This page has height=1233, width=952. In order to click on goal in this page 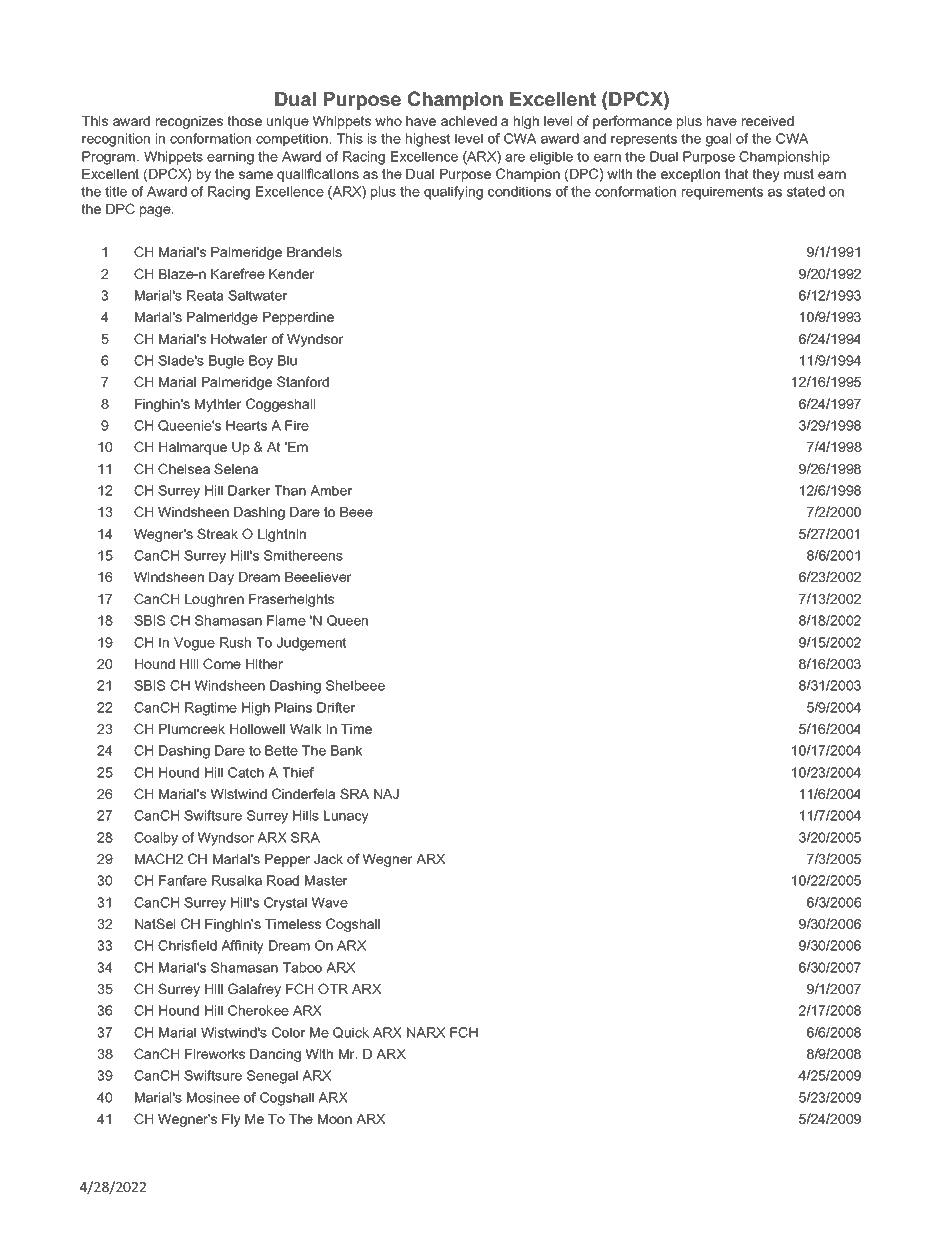, I will do `click(718, 140)`.
